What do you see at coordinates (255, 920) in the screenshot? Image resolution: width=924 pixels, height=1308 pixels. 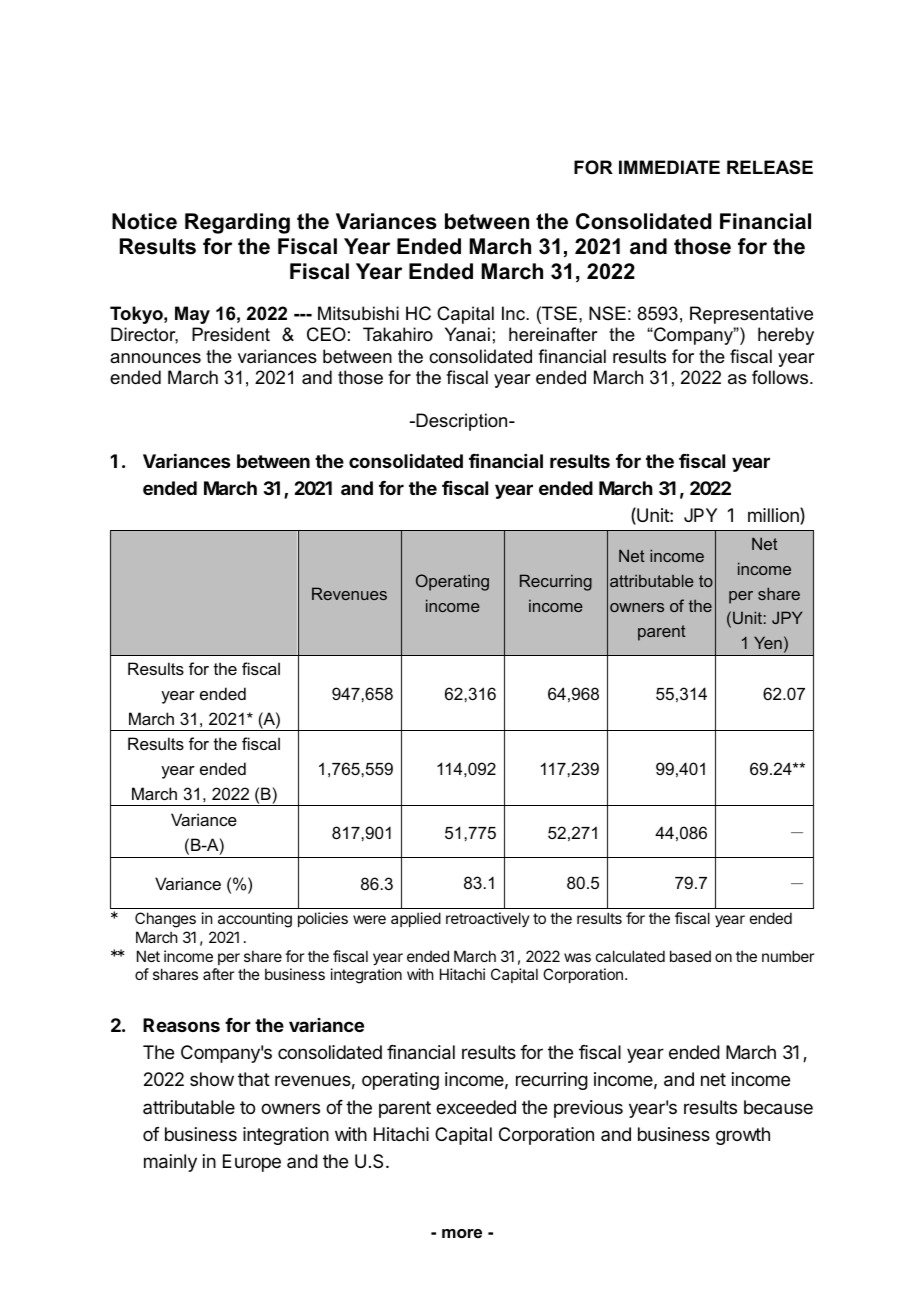 I see `accounting` at bounding box center [255, 920].
